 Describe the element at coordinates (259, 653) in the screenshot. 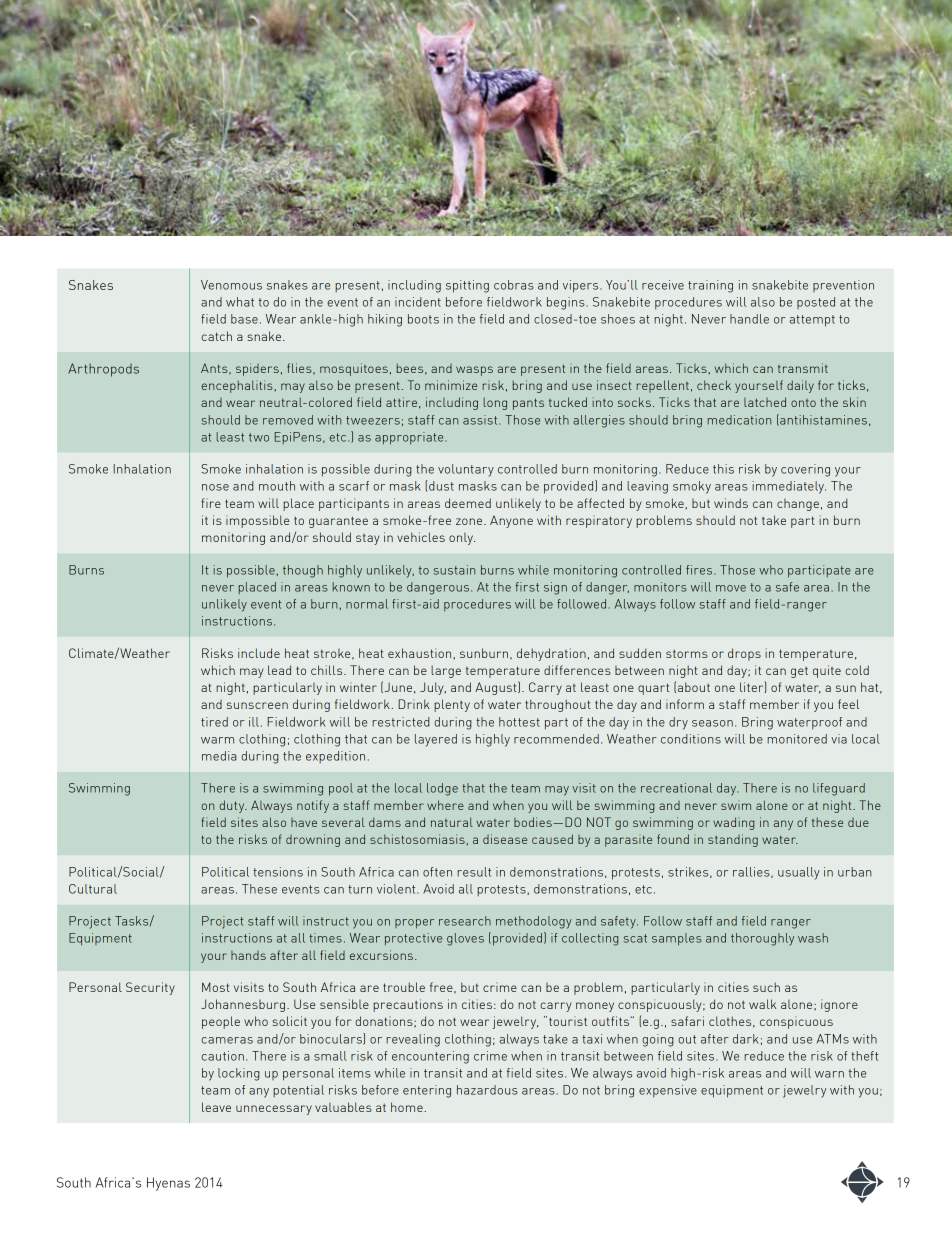

I see `include` at that location.
